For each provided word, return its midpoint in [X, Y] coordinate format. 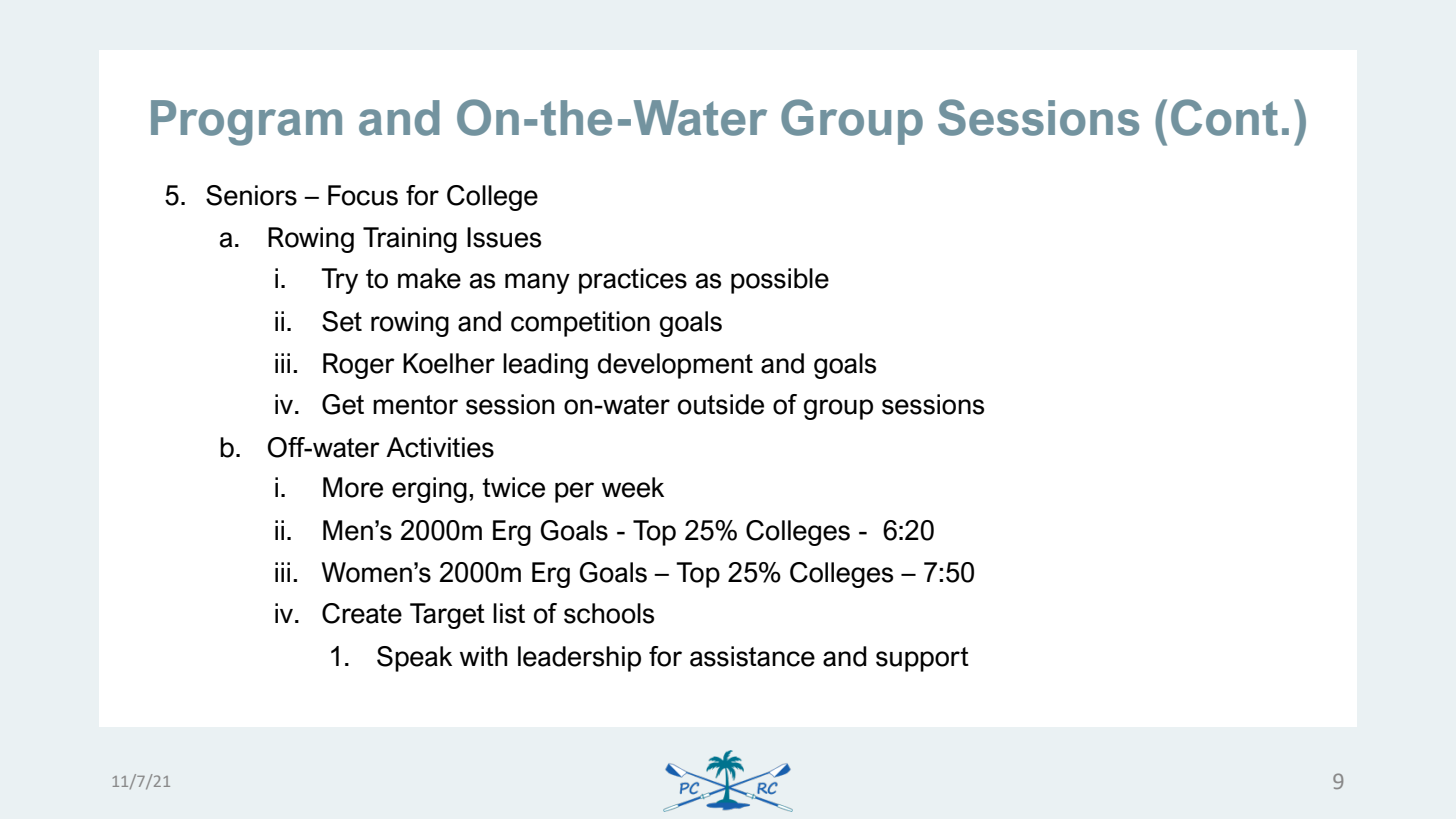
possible [780, 281]
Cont [1224, 117]
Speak [414, 659]
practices [633, 281]
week [633, 487]
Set [342, 321]
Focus [363, 195]
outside [721, 404]
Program [246, 123]
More [353, 487]
